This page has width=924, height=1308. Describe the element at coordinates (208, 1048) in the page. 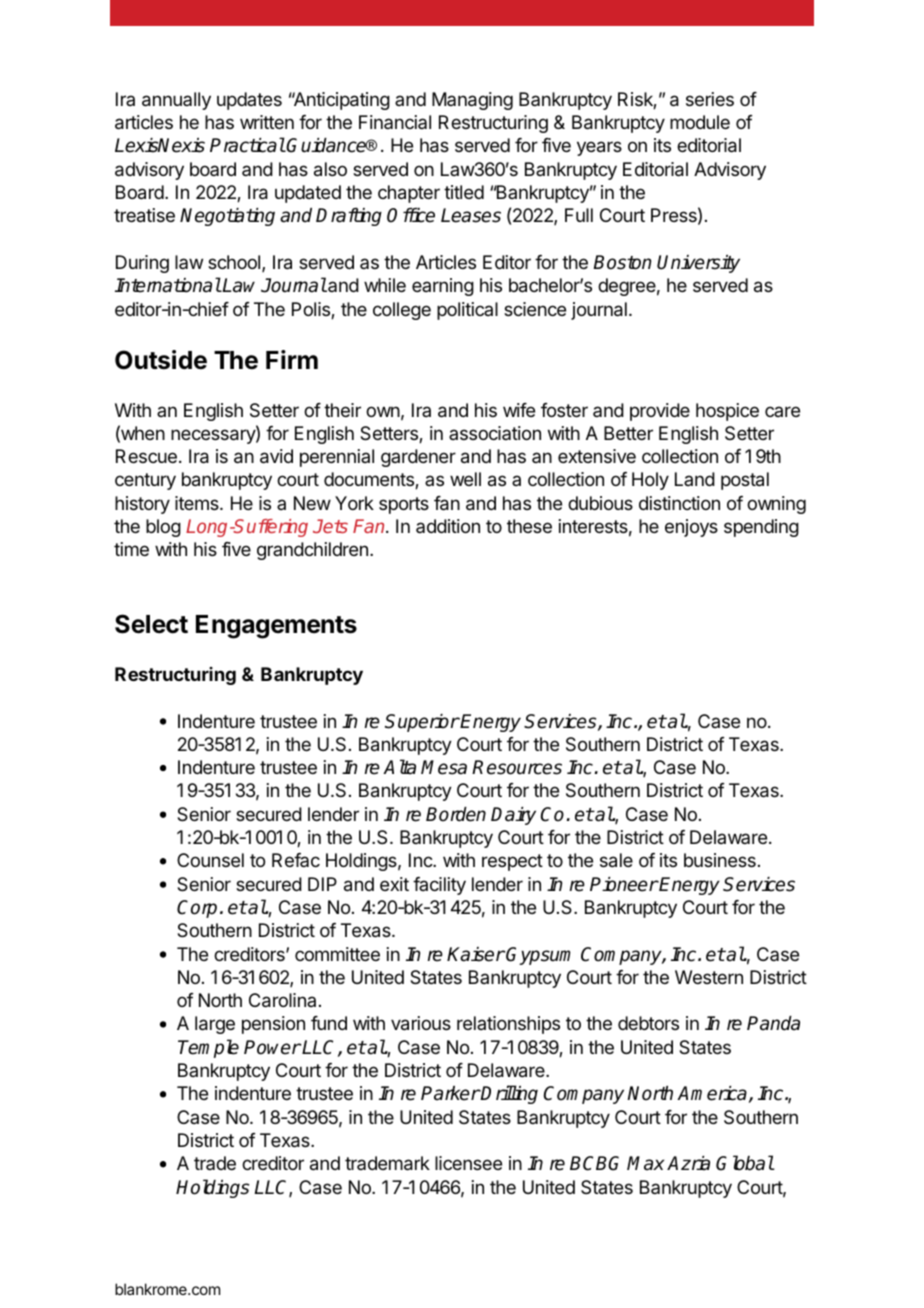

I see `Temple` at that location.
